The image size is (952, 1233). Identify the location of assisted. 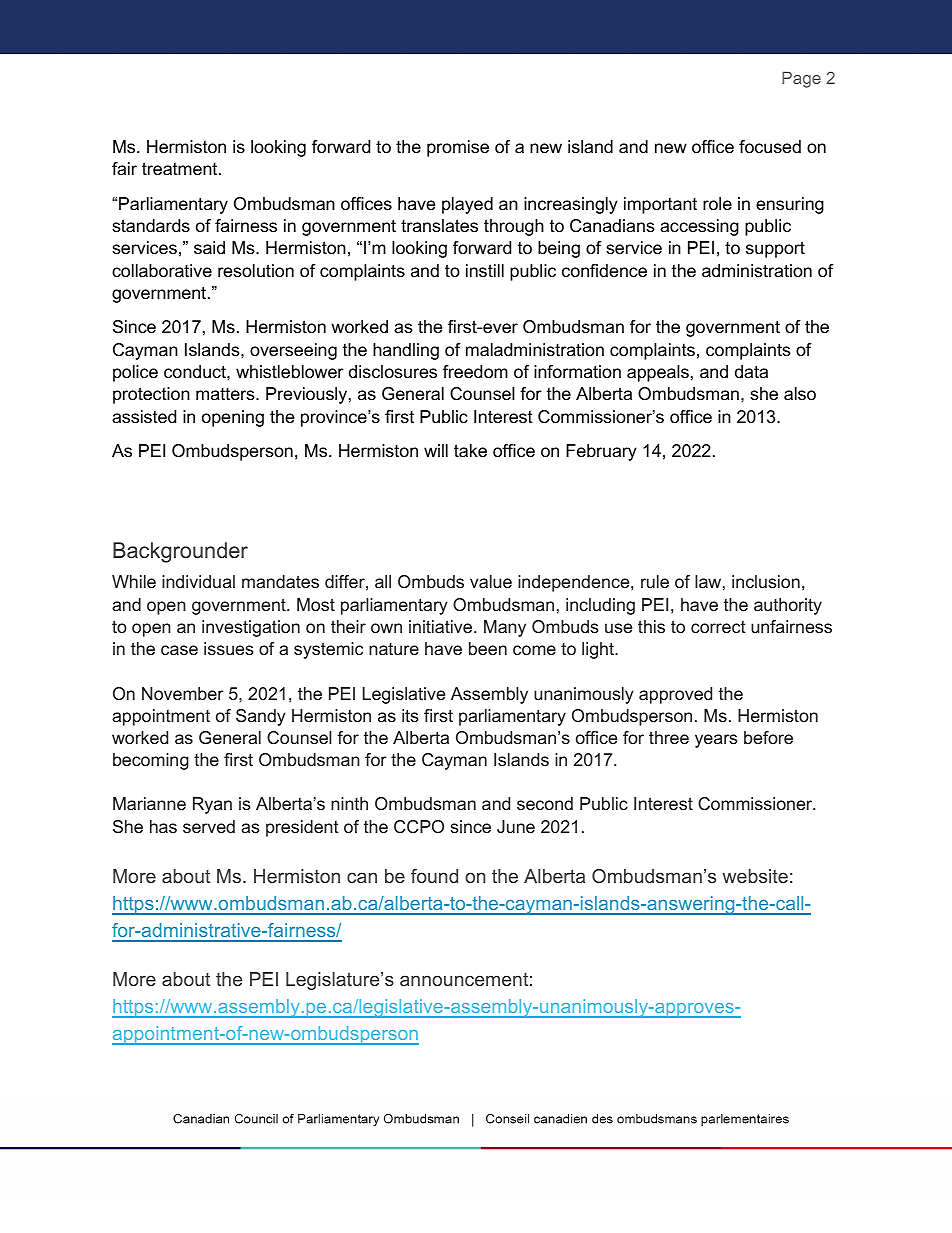
(144, 417).
